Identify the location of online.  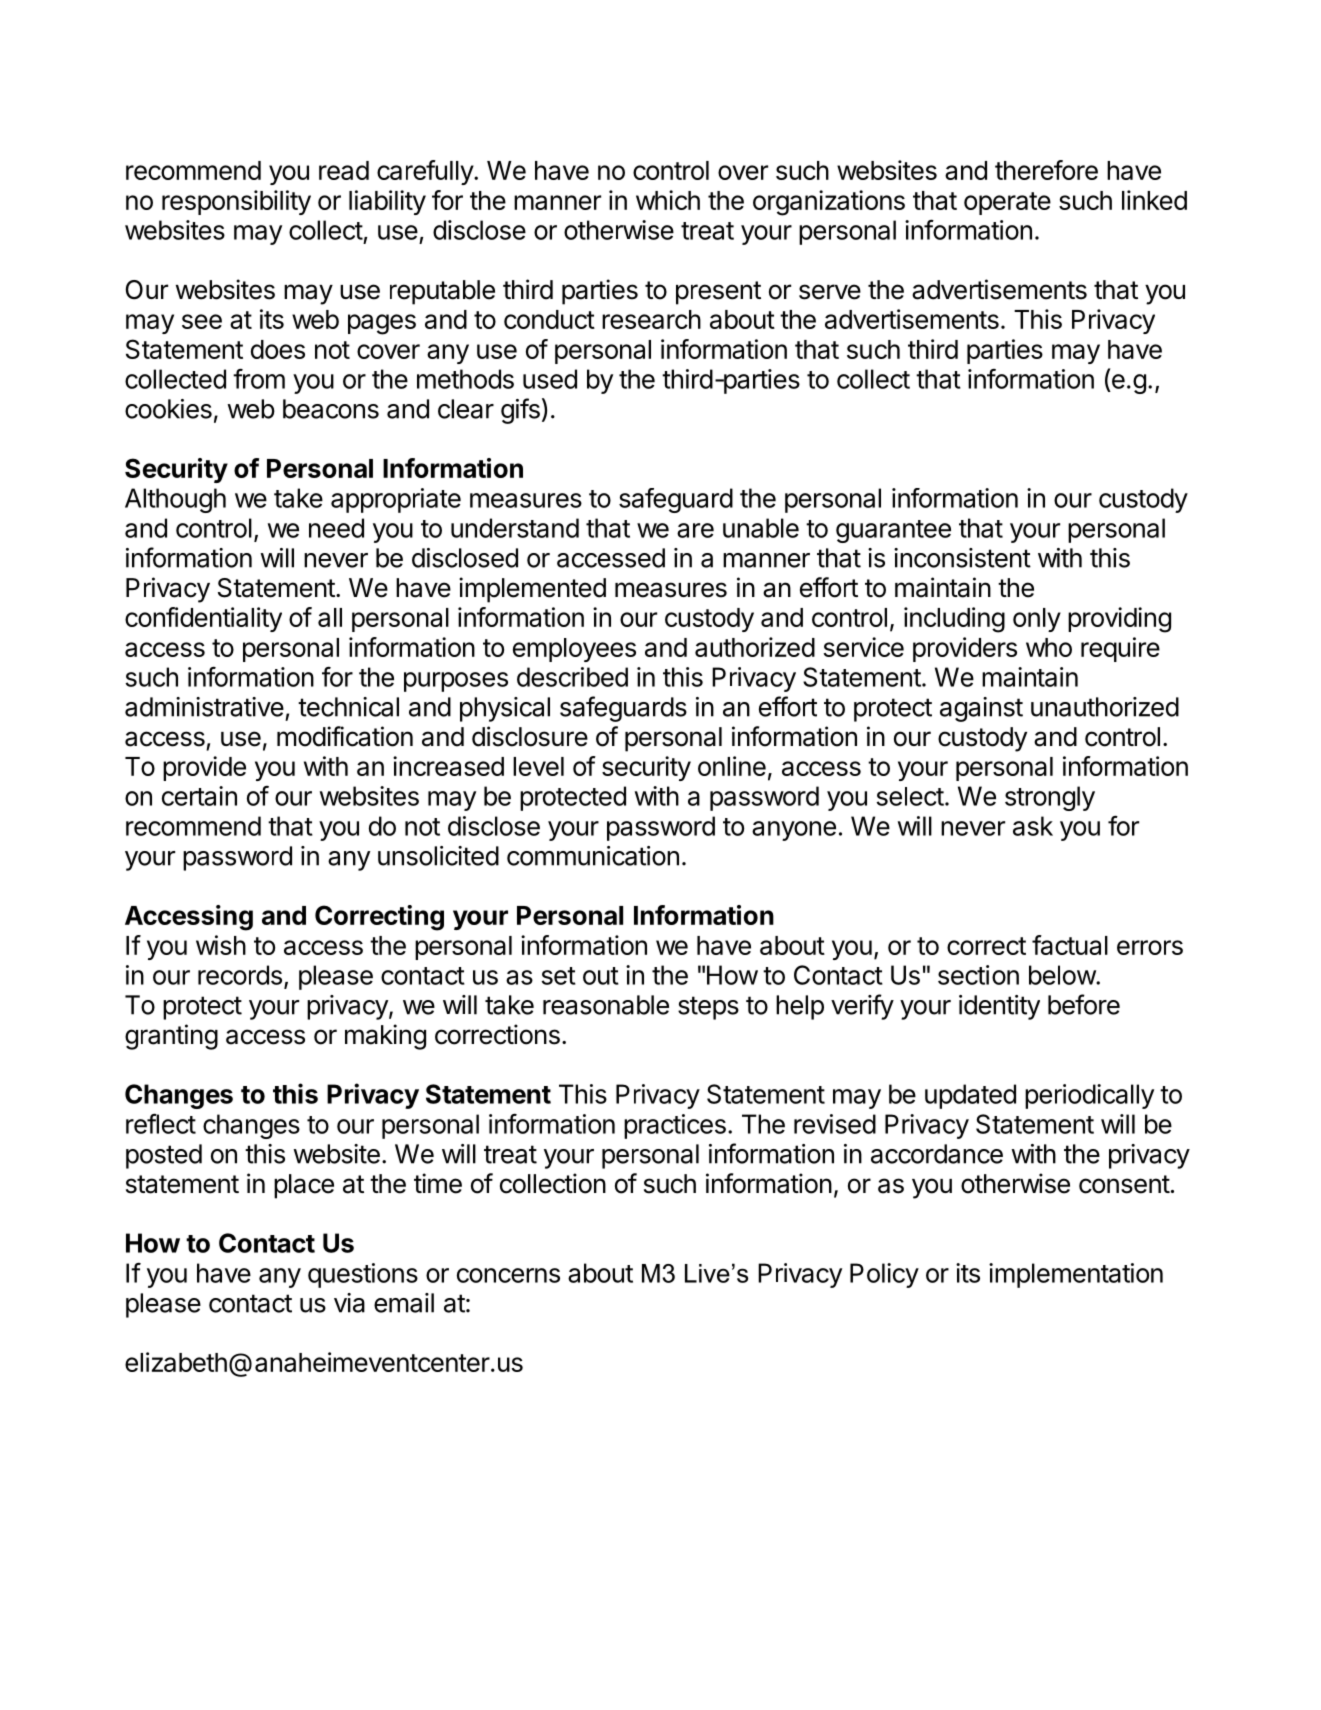
(732, 766).
